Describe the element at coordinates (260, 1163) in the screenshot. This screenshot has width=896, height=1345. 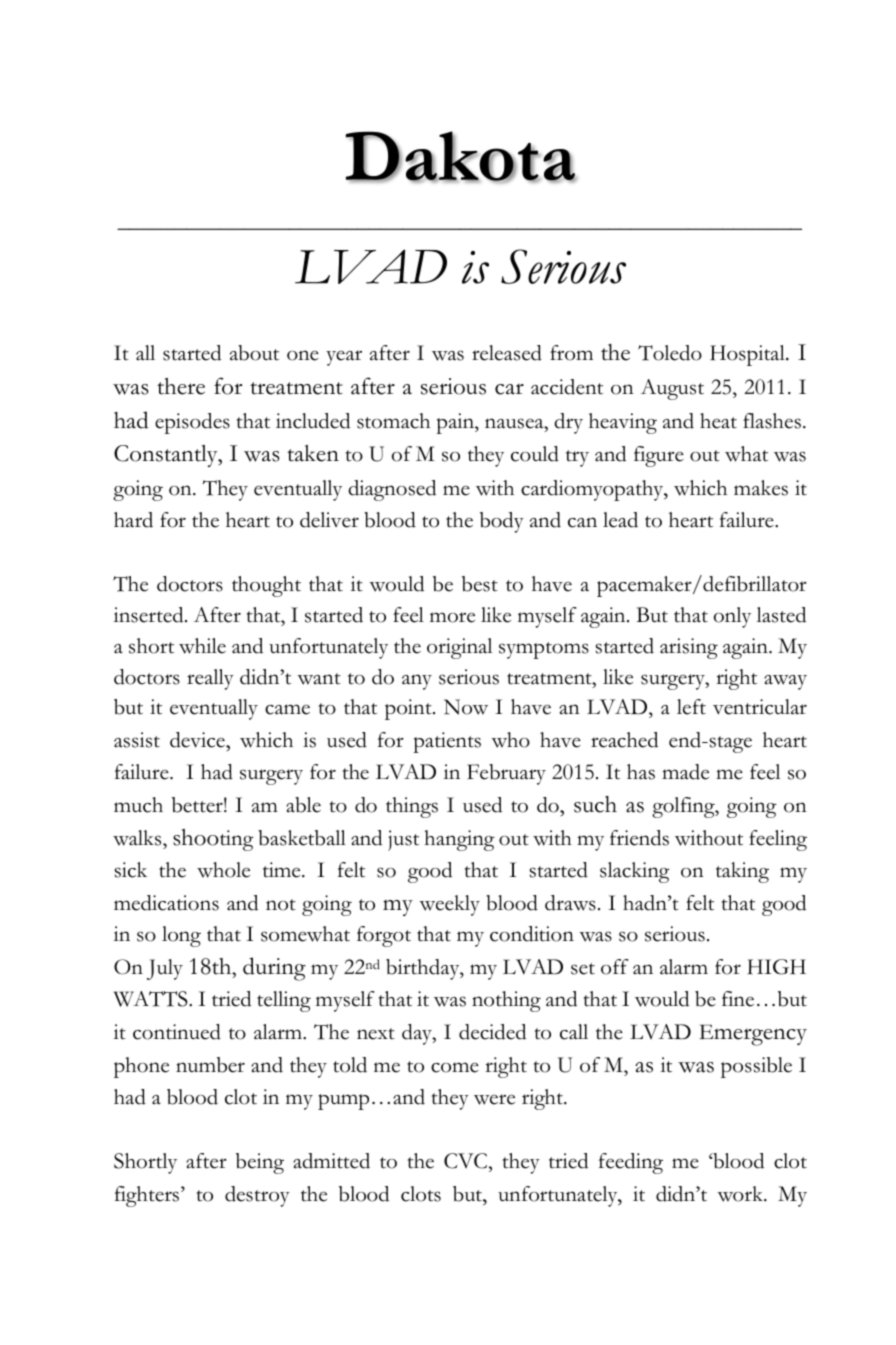
I see `being` at that location.
